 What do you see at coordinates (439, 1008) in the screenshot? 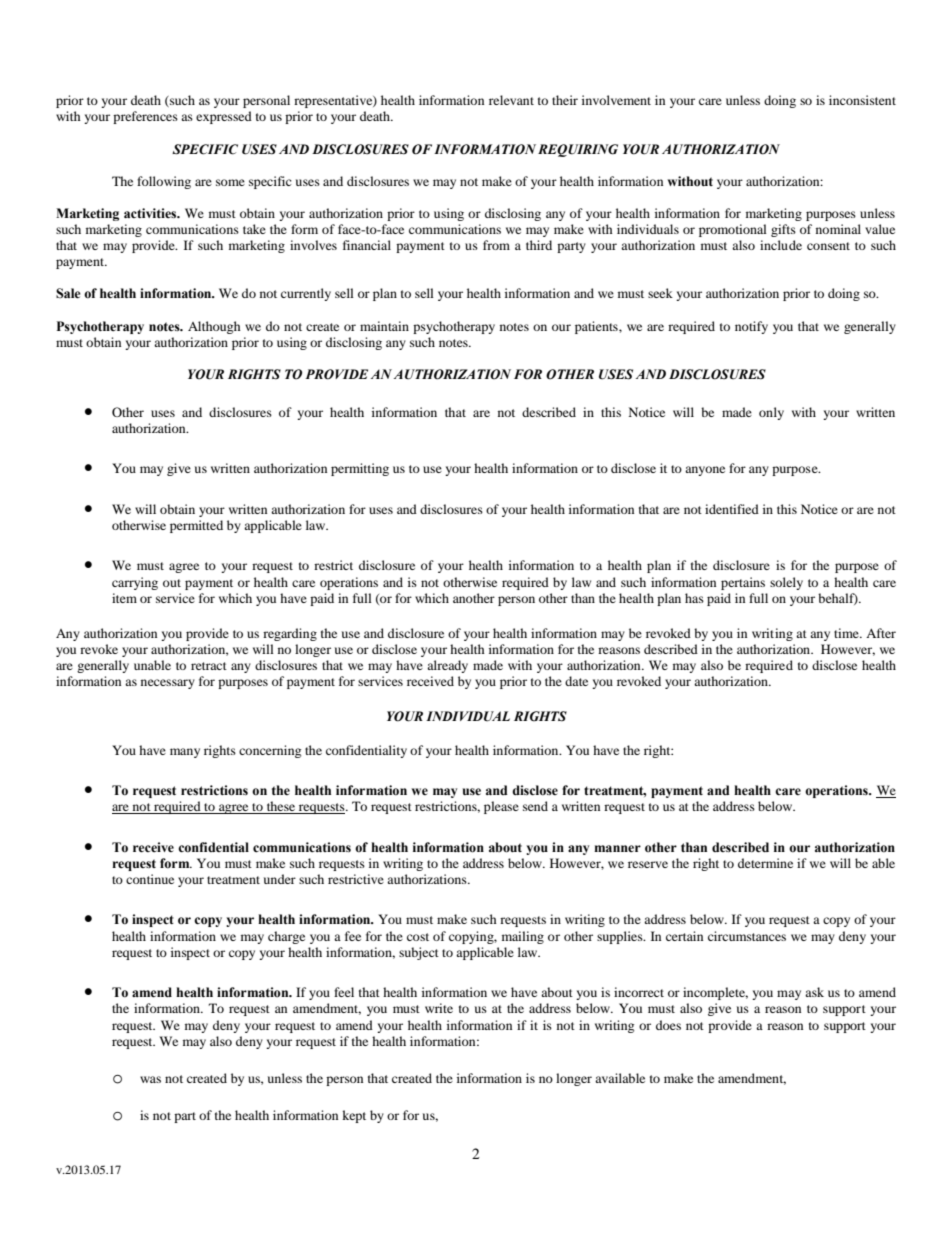
I see `write` at bounding box center [439, 1008].
